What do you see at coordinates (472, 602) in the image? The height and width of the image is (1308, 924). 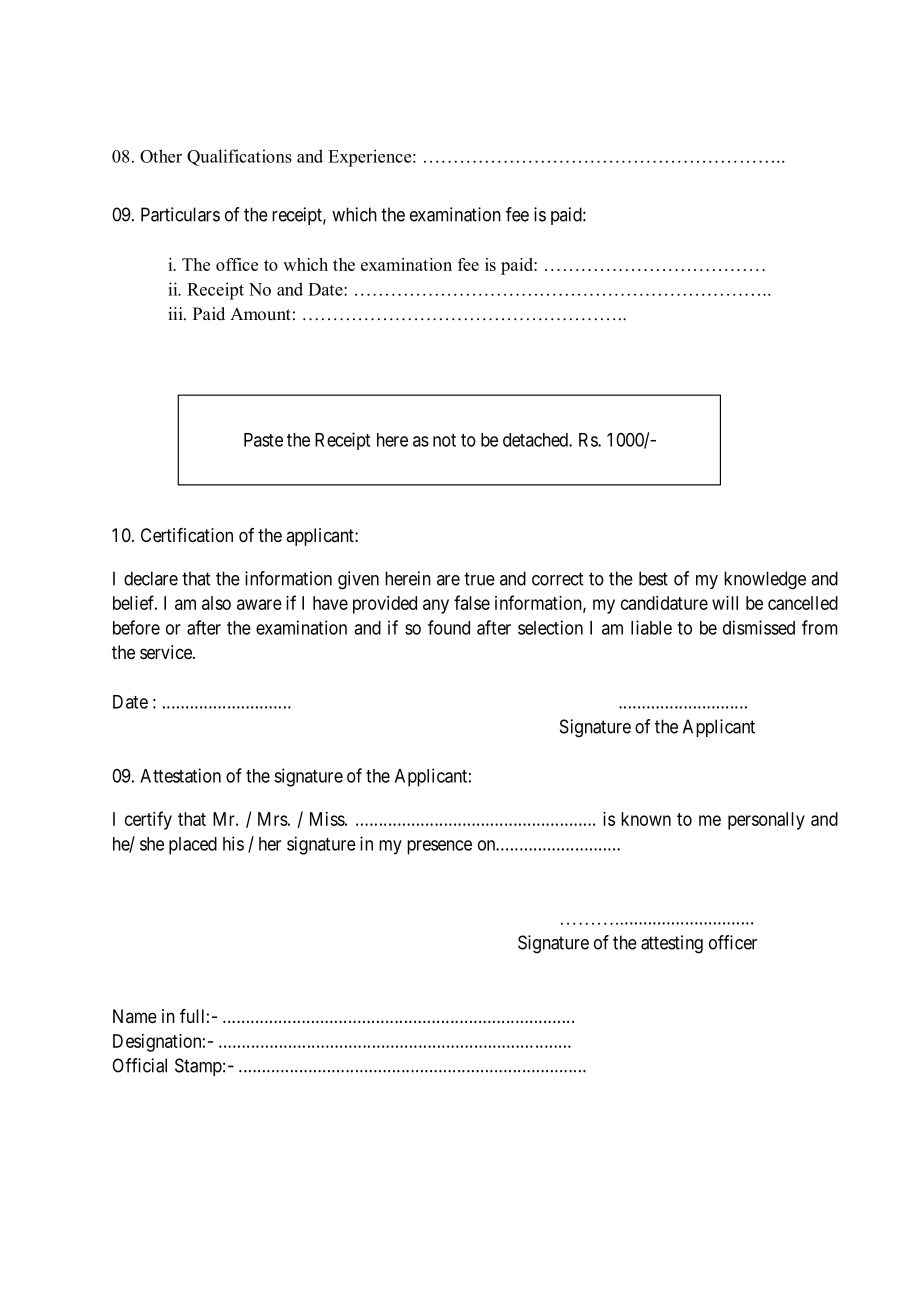 I see `false` at bounding box center [472, 602].
